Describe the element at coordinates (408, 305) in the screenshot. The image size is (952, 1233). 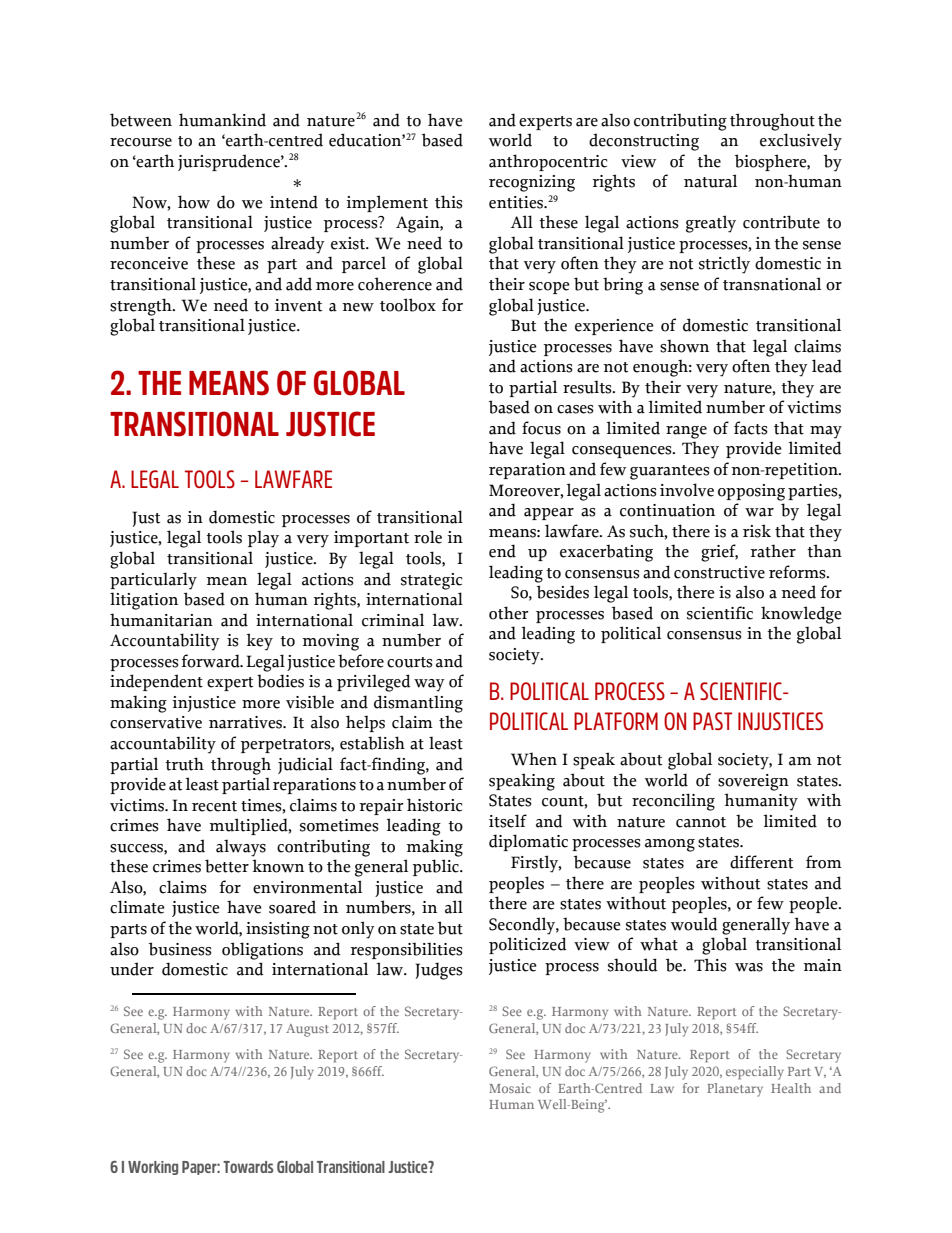
I see `toolbox` at that location.
